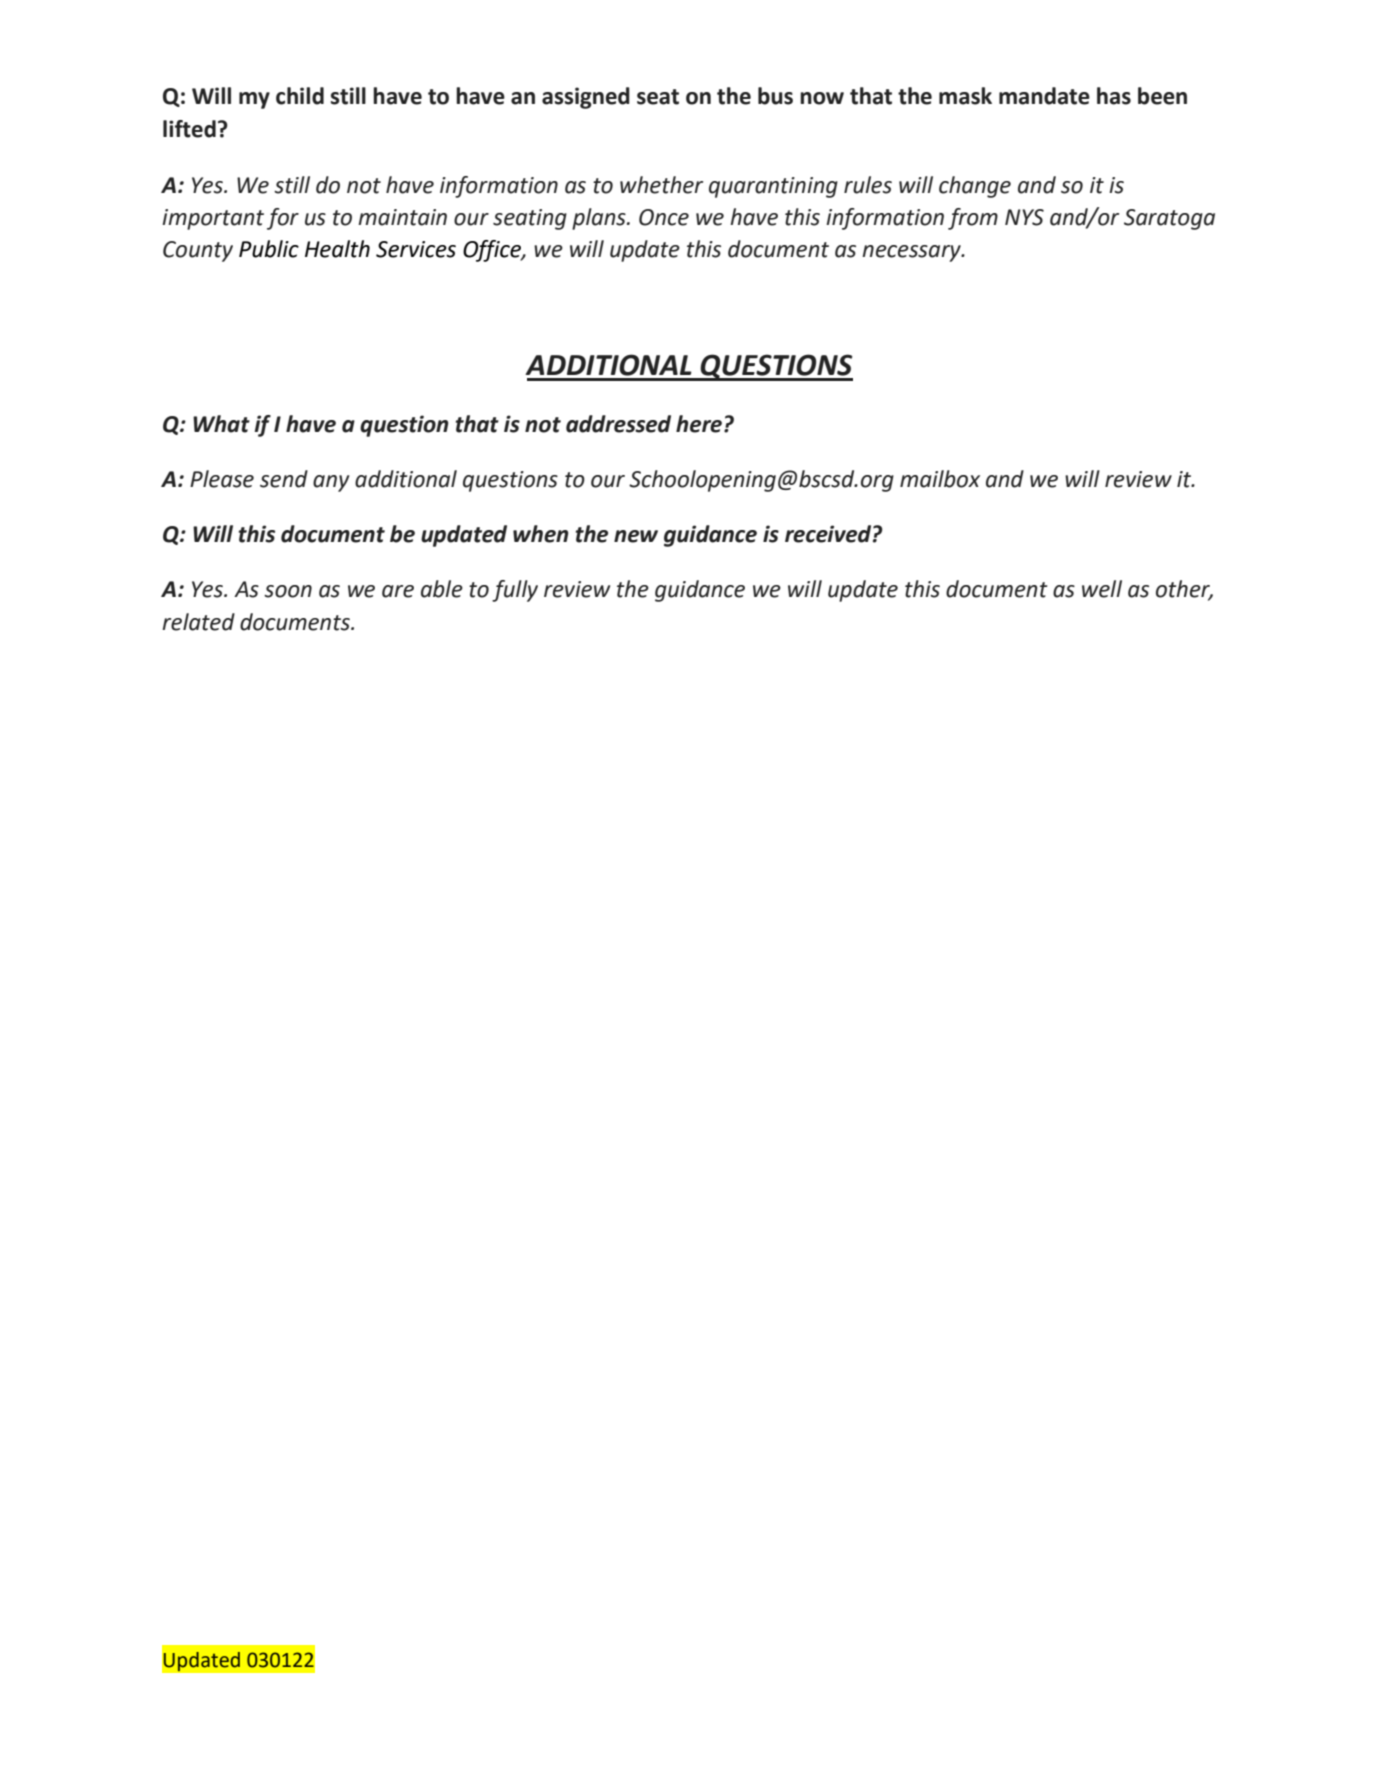 This document has width=1379, height=1784. Describe the element at coordinates (586, 98) in the document. I see `assigned` at that location.
